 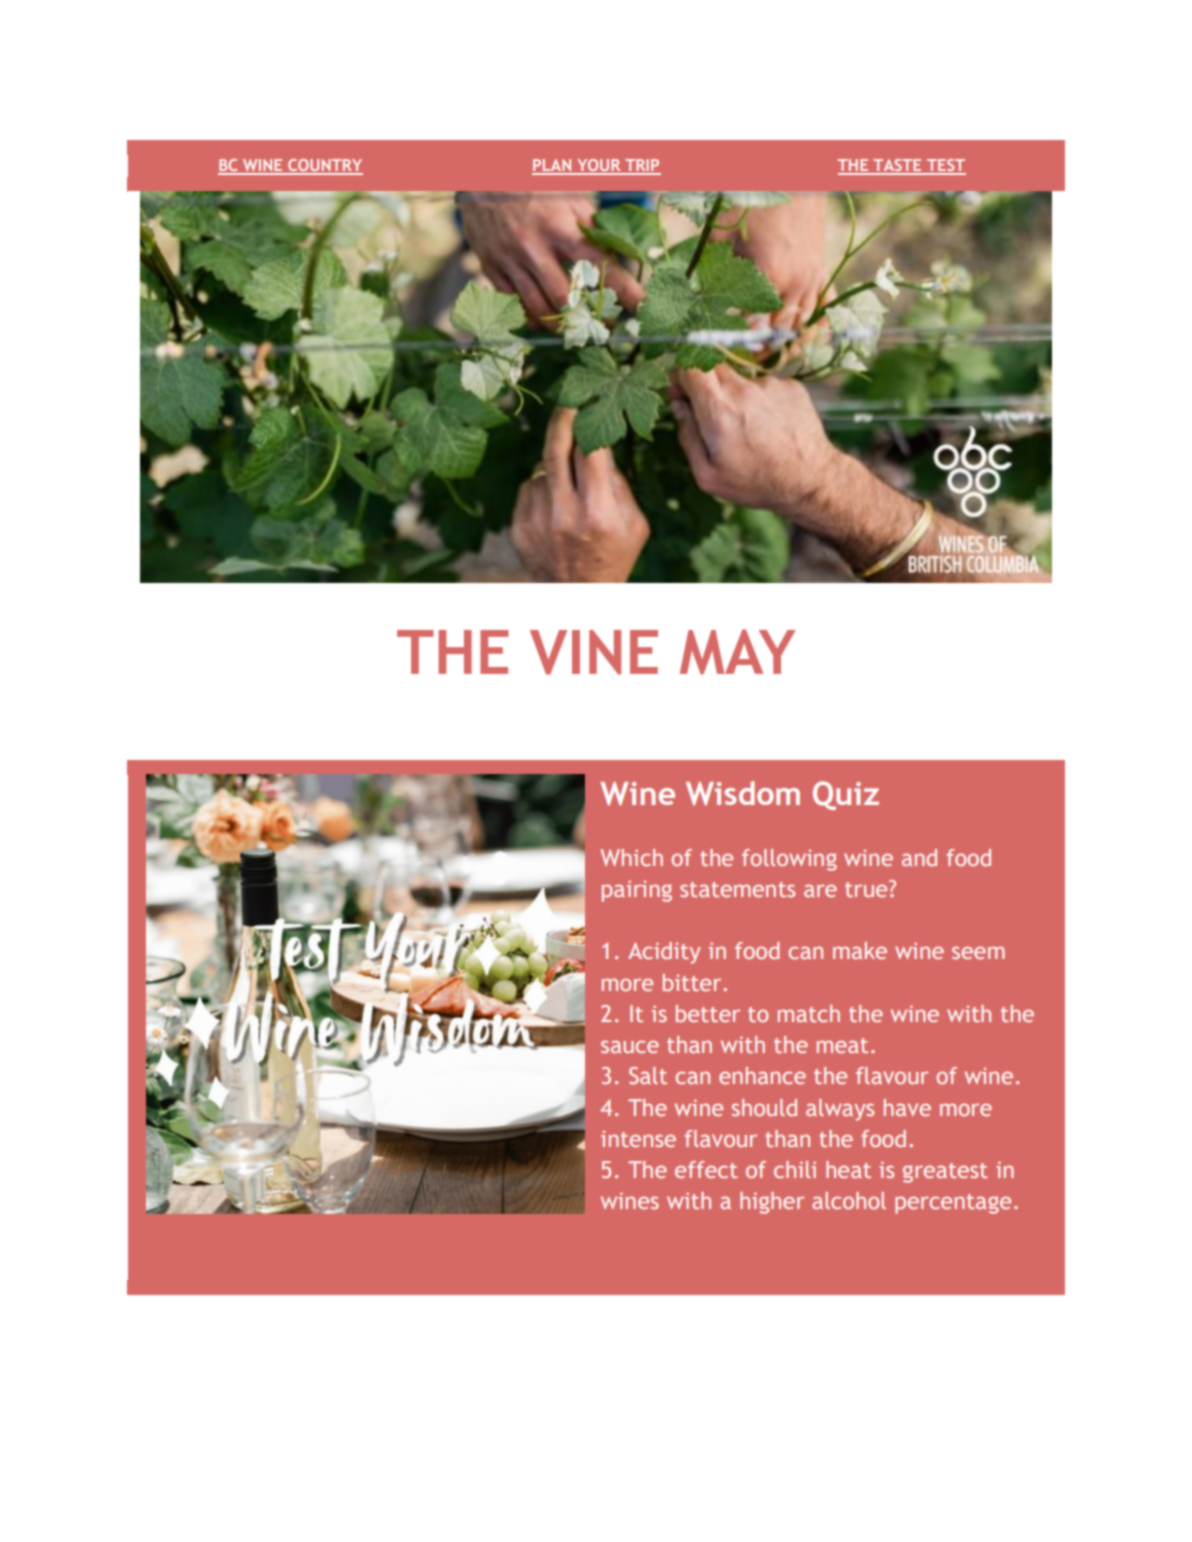 I want to click on Wisdom, so click(x=743, y=793).
